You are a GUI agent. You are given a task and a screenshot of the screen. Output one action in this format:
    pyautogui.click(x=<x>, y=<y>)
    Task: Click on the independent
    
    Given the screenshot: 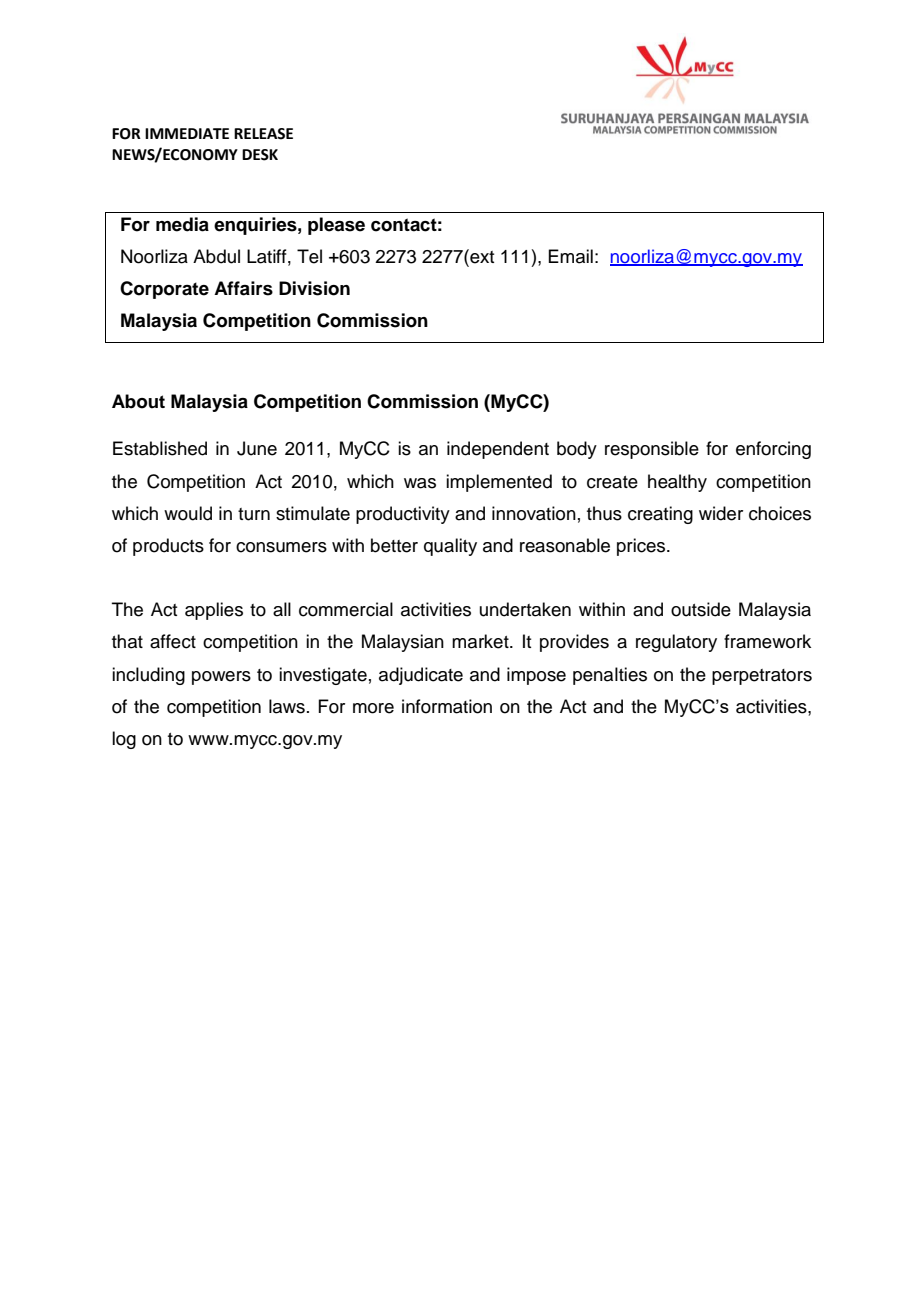 What is the action you would take?
    pyautogui.click(x=498, y=450)
